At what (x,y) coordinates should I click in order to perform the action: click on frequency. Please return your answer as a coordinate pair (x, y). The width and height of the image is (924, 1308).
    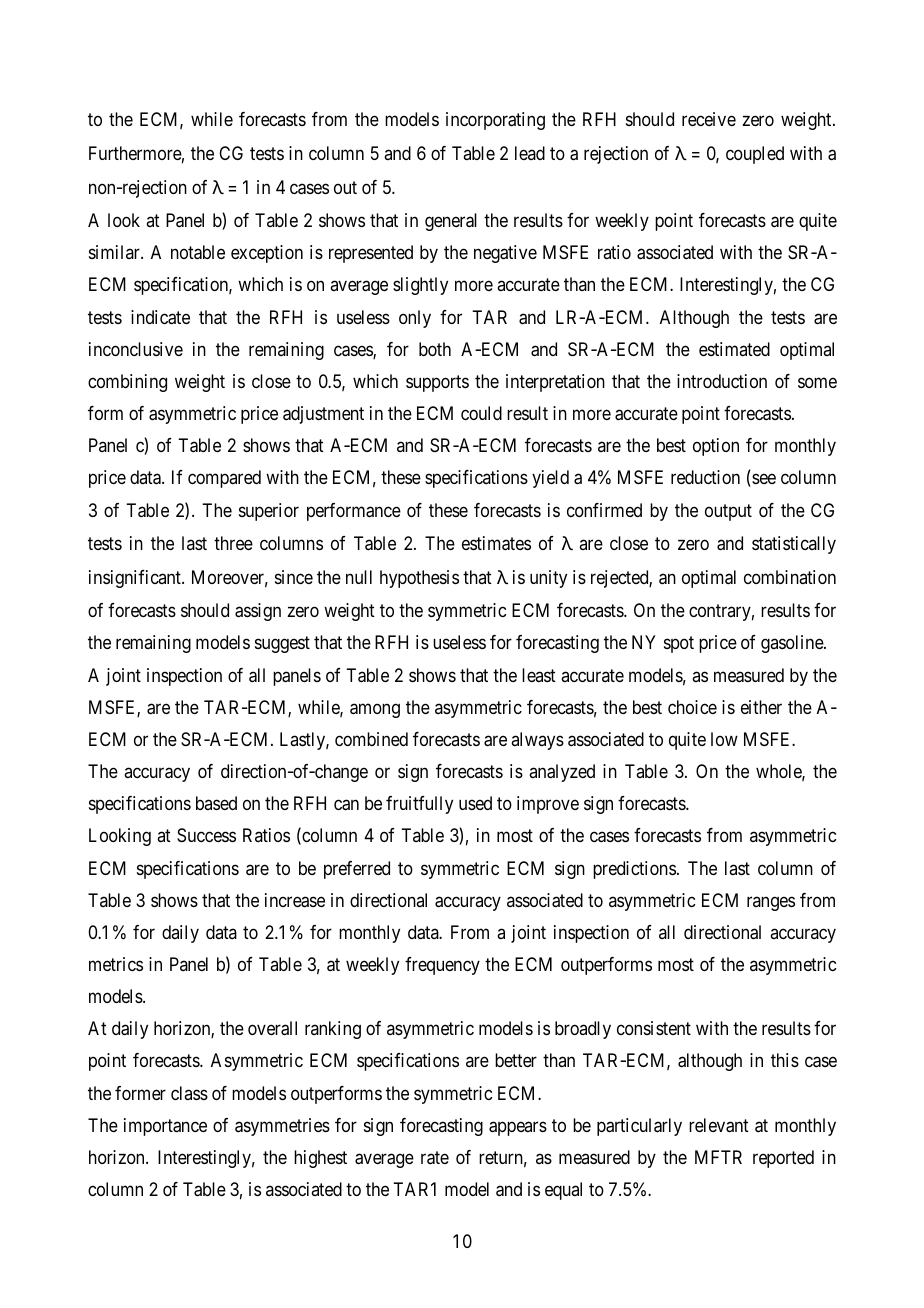
    Looking at the image, I should click on (442, 966).
